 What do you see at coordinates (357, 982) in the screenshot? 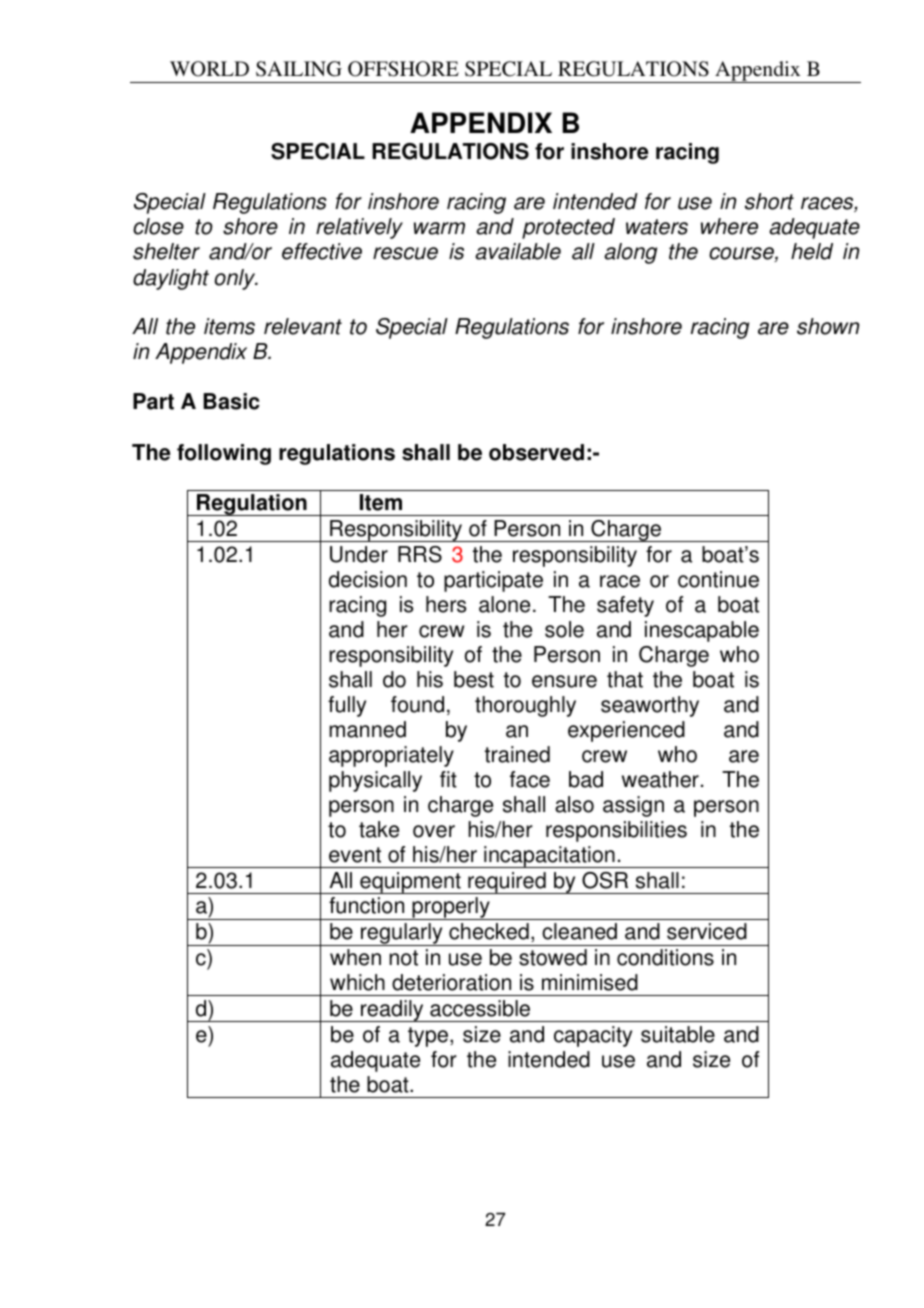
I see `which` at bounding box center [357, 982].
